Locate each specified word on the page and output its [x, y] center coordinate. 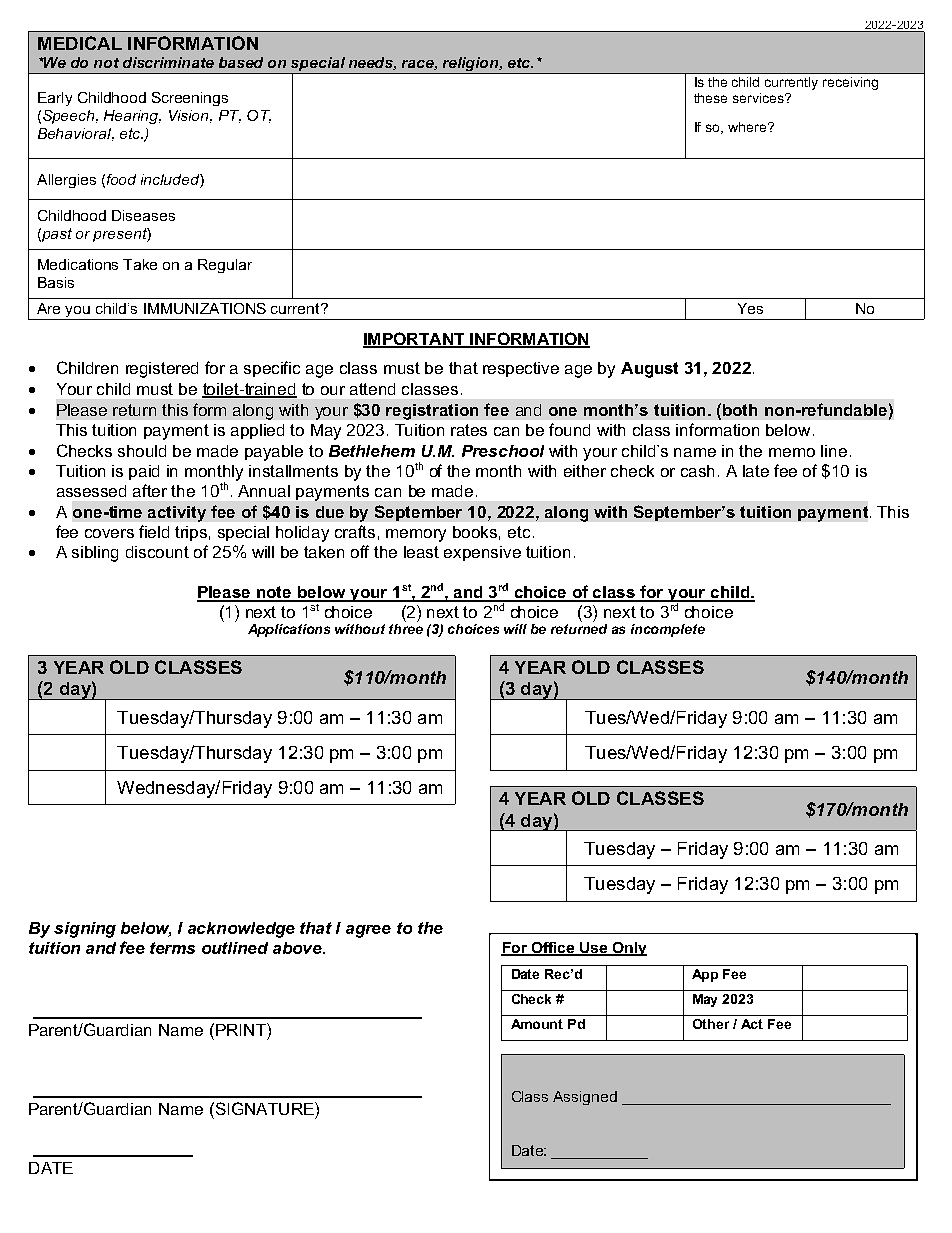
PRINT [242, 1029]
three [406, 629]
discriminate [168, 62]
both [740, 410]
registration [432, 412]
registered [162, 370]
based [241, 62]
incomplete [668, 630]
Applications [289, 630]
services [759, 98]
